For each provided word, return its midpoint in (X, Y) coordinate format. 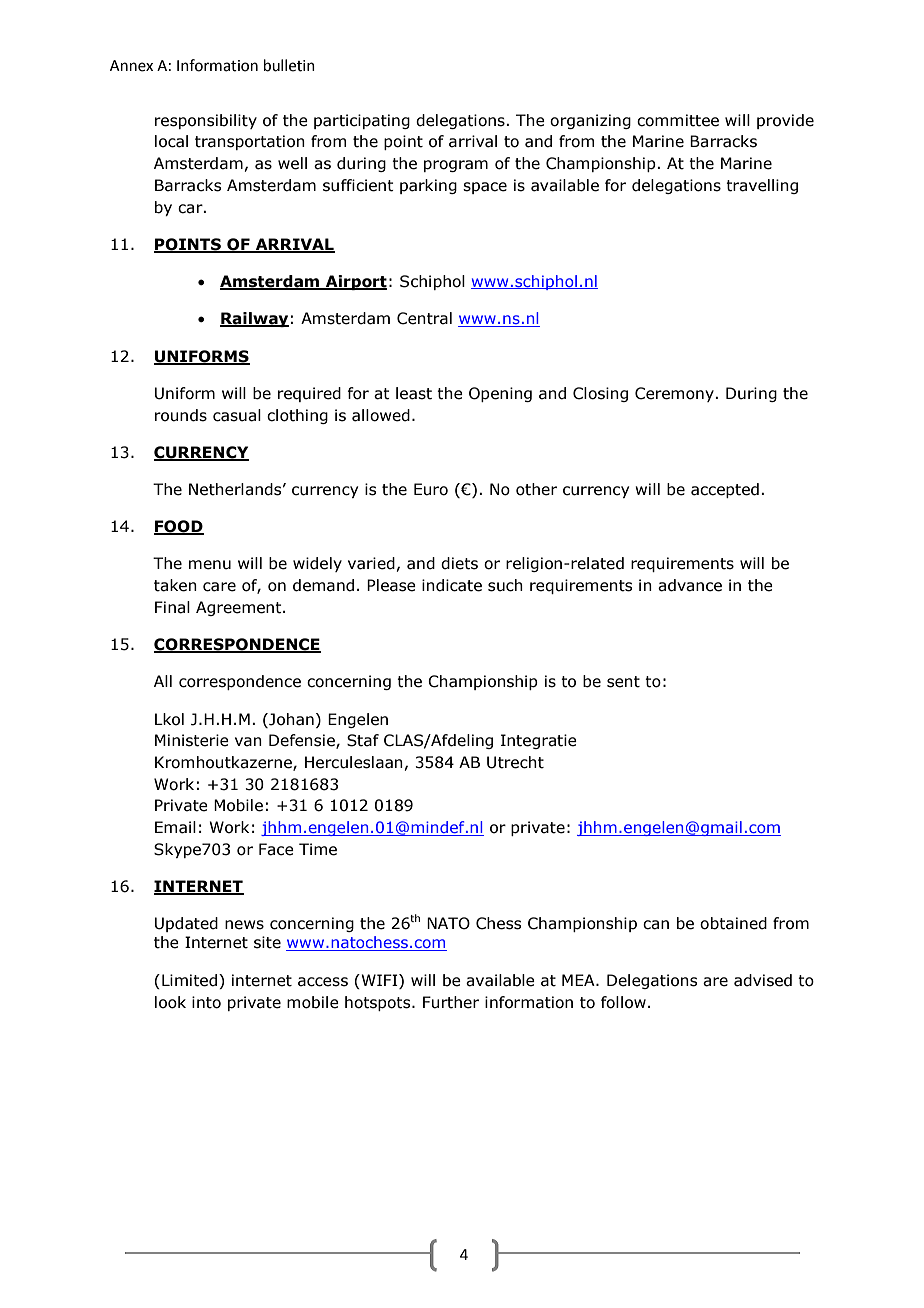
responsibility (206, 121)
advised (763, 980)
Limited (189, 980)
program (456, 166)
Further (451, 1002)
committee (678, 120)
